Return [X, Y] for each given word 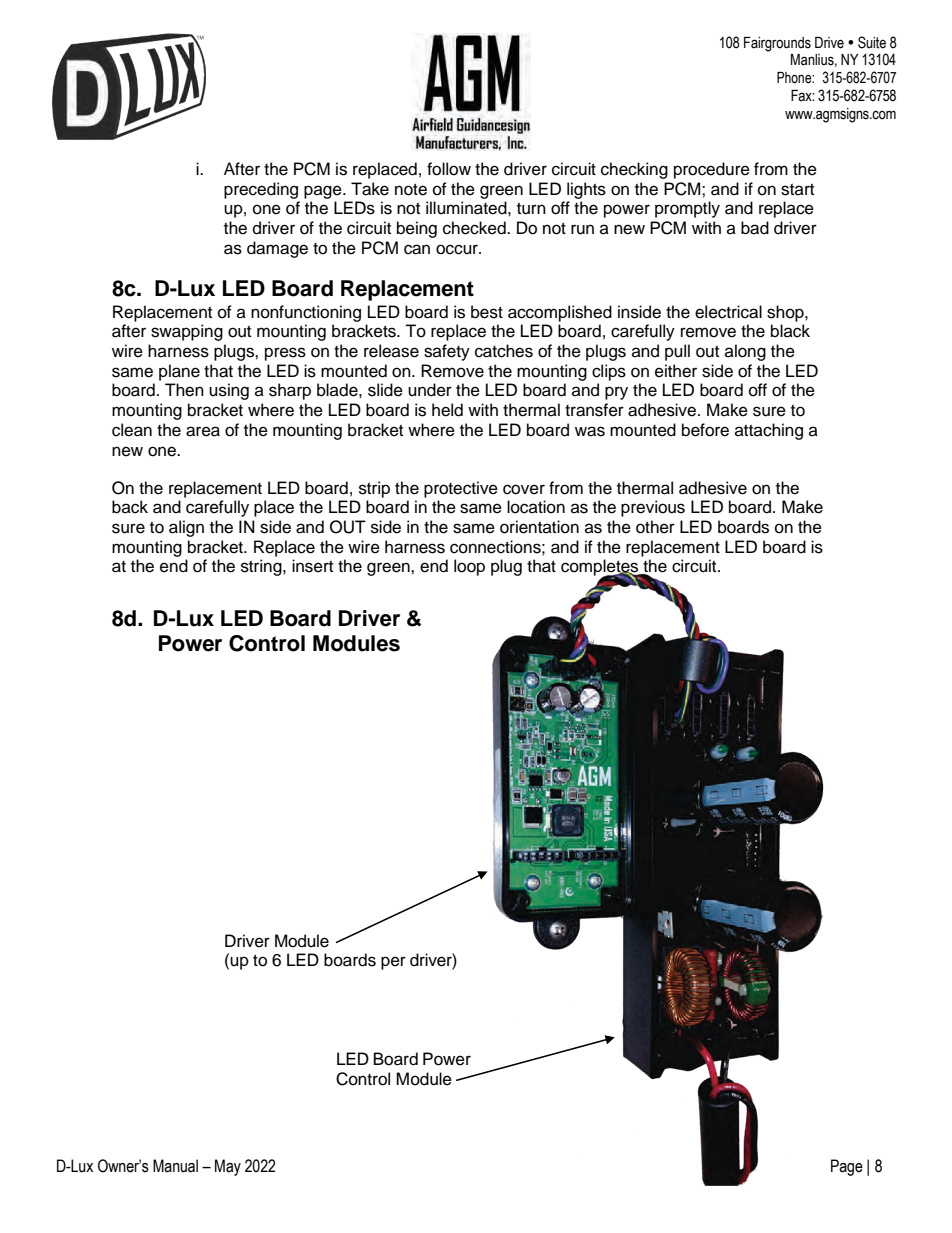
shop [786, 313]
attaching [769, 431]
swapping [187, 332]
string [262, 567]
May [228, 1167]
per [393, 963]
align [186, 528]
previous [653, 508]
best [487, 312]
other [655, 527]
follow [449, 169]
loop [469, 567]
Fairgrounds [777, 44]
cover [524, 489]
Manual [175, 1166]
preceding [261, 190]
